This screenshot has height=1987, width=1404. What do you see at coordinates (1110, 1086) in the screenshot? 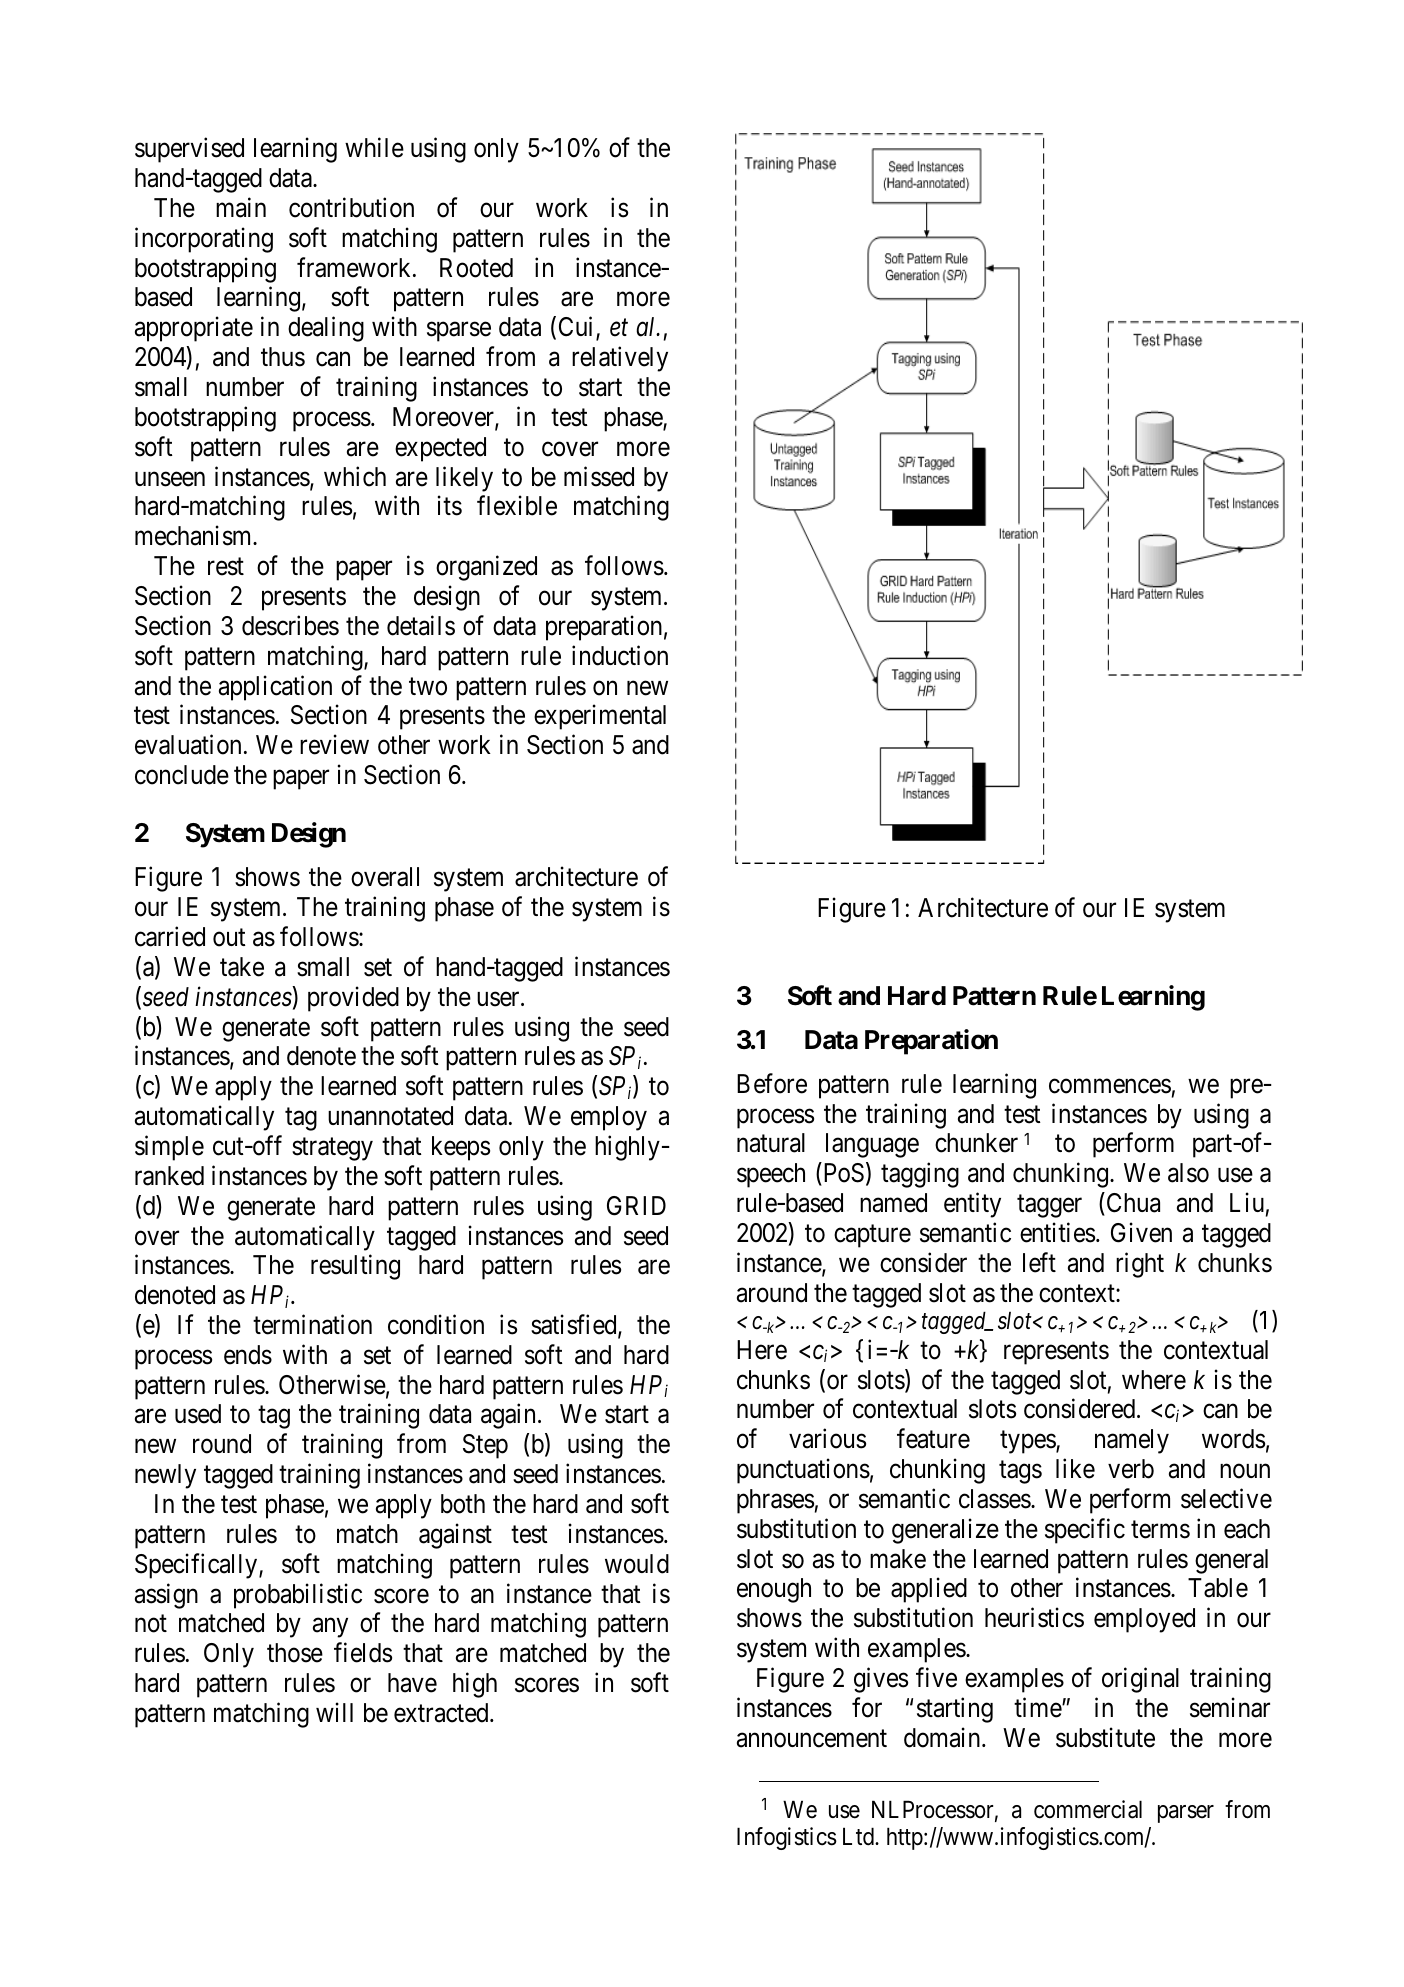
I see `commences` at bounding box center [1110, 1086].
